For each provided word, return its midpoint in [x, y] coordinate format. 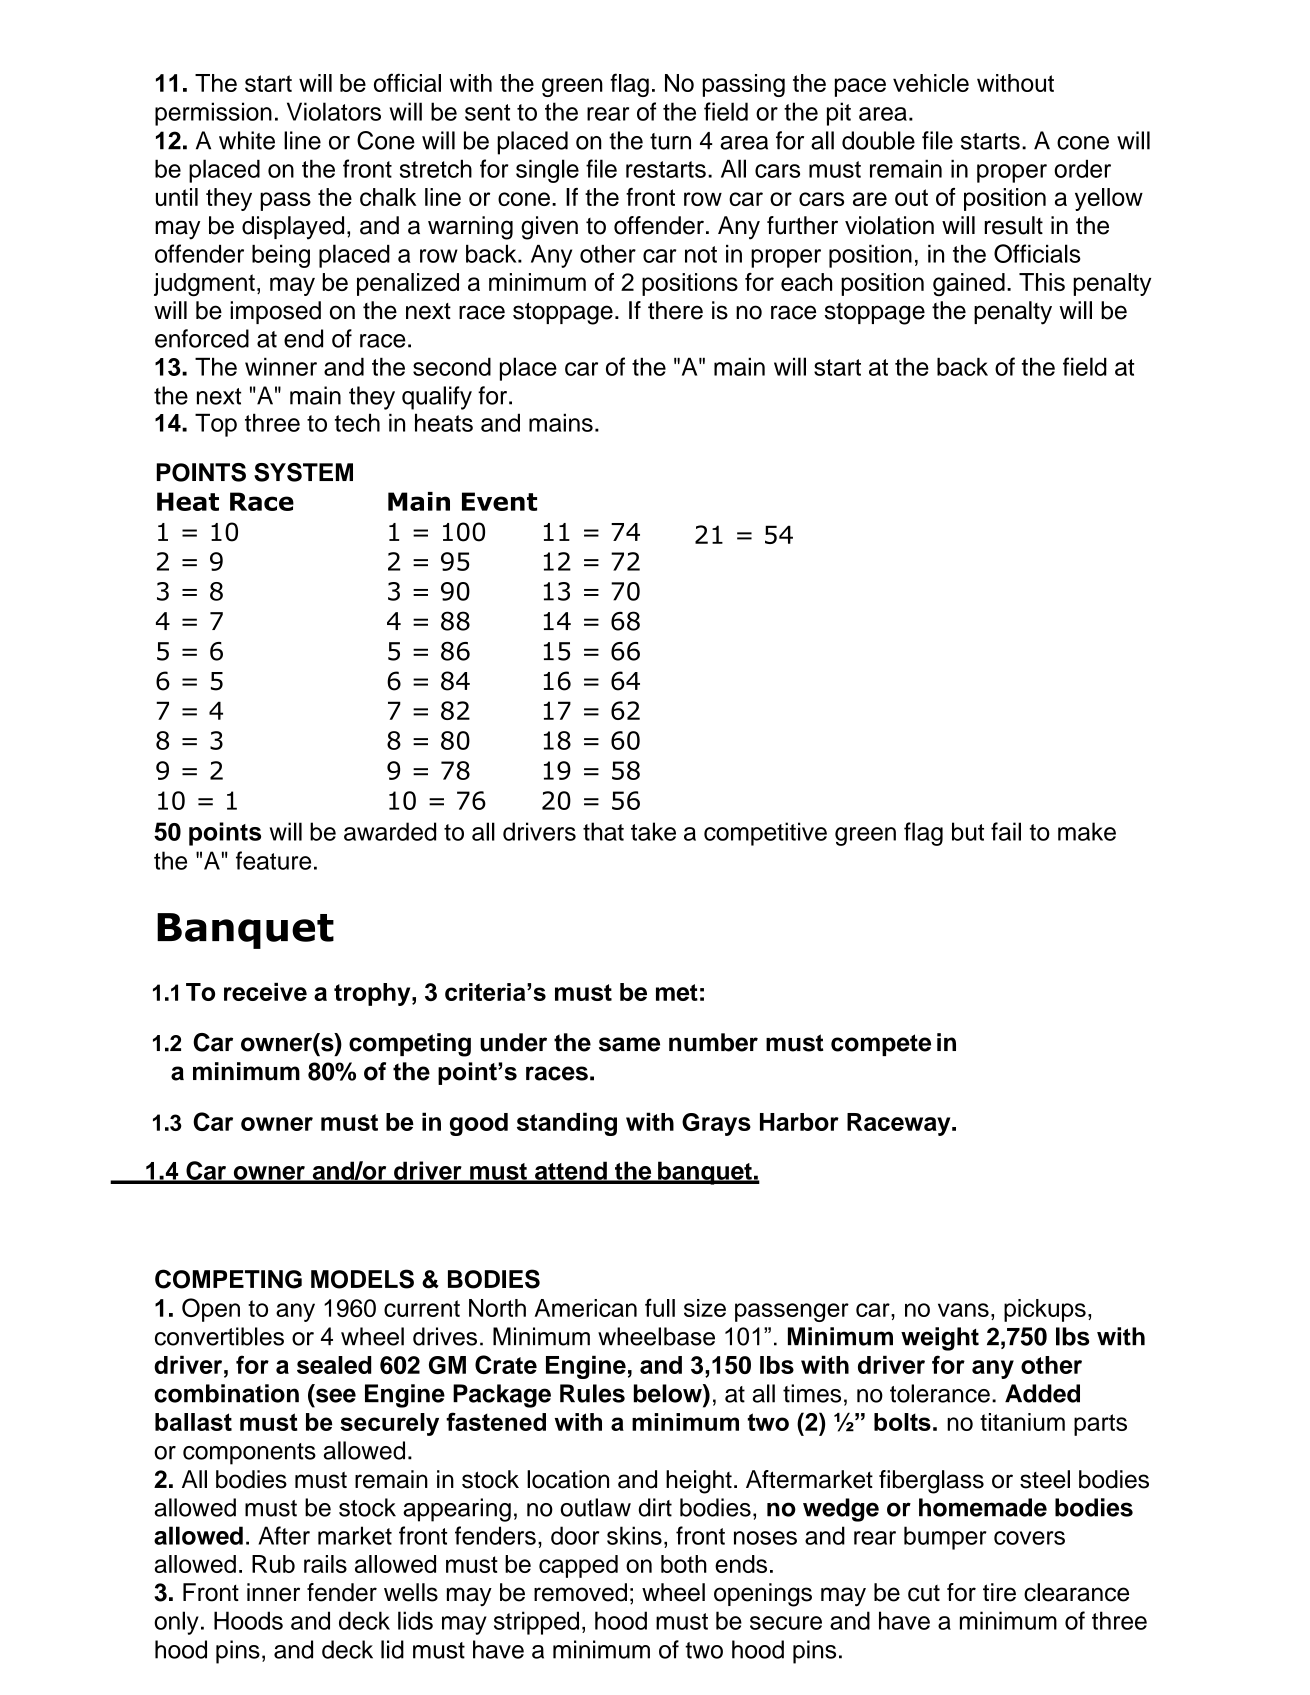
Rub [273, 1564]
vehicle [931, 83]
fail [1006, 831]
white [247, 140]
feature [273, 860]
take [653, 831]
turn [670, 141]
